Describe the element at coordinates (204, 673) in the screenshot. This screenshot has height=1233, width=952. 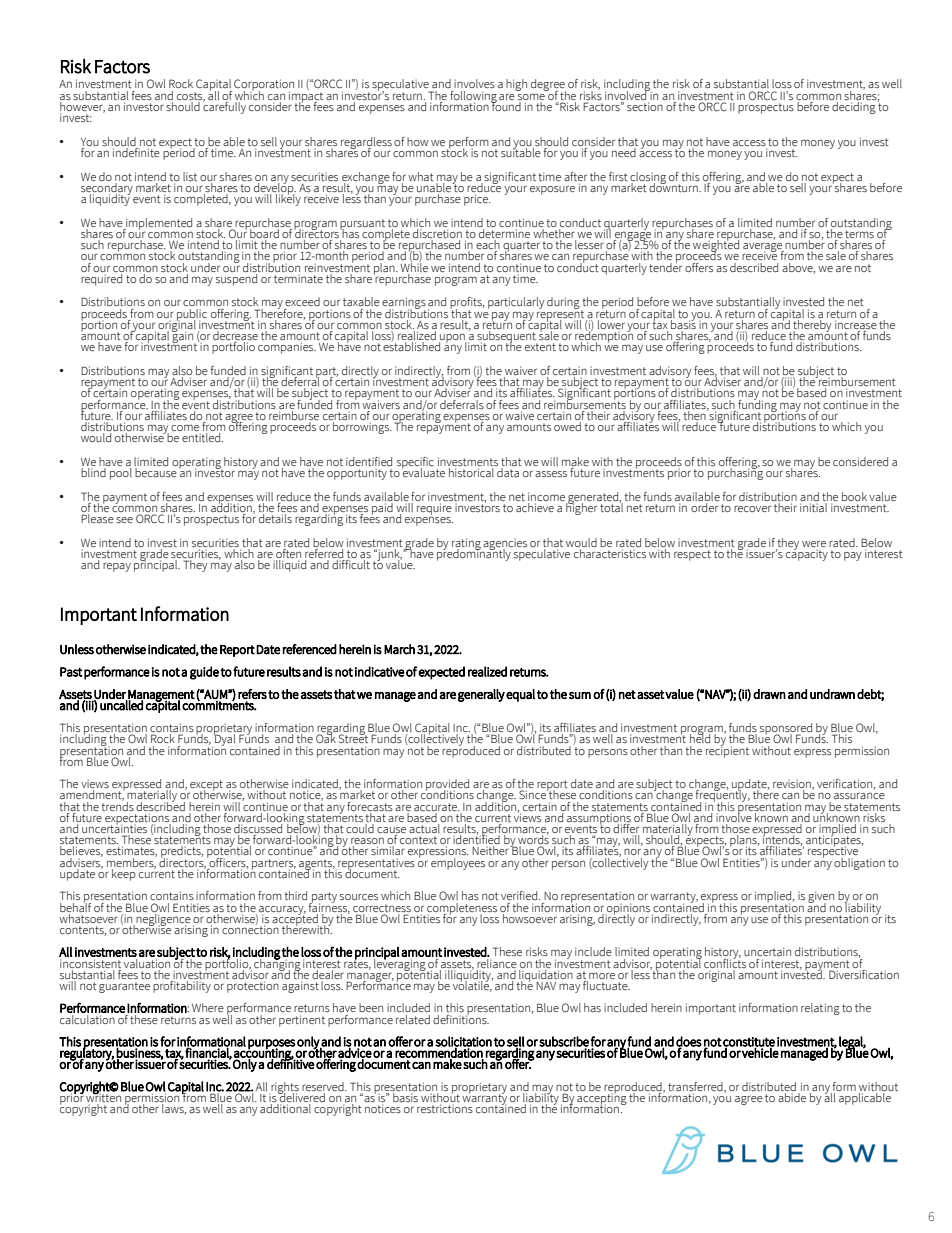
I see `guide` at that location.
